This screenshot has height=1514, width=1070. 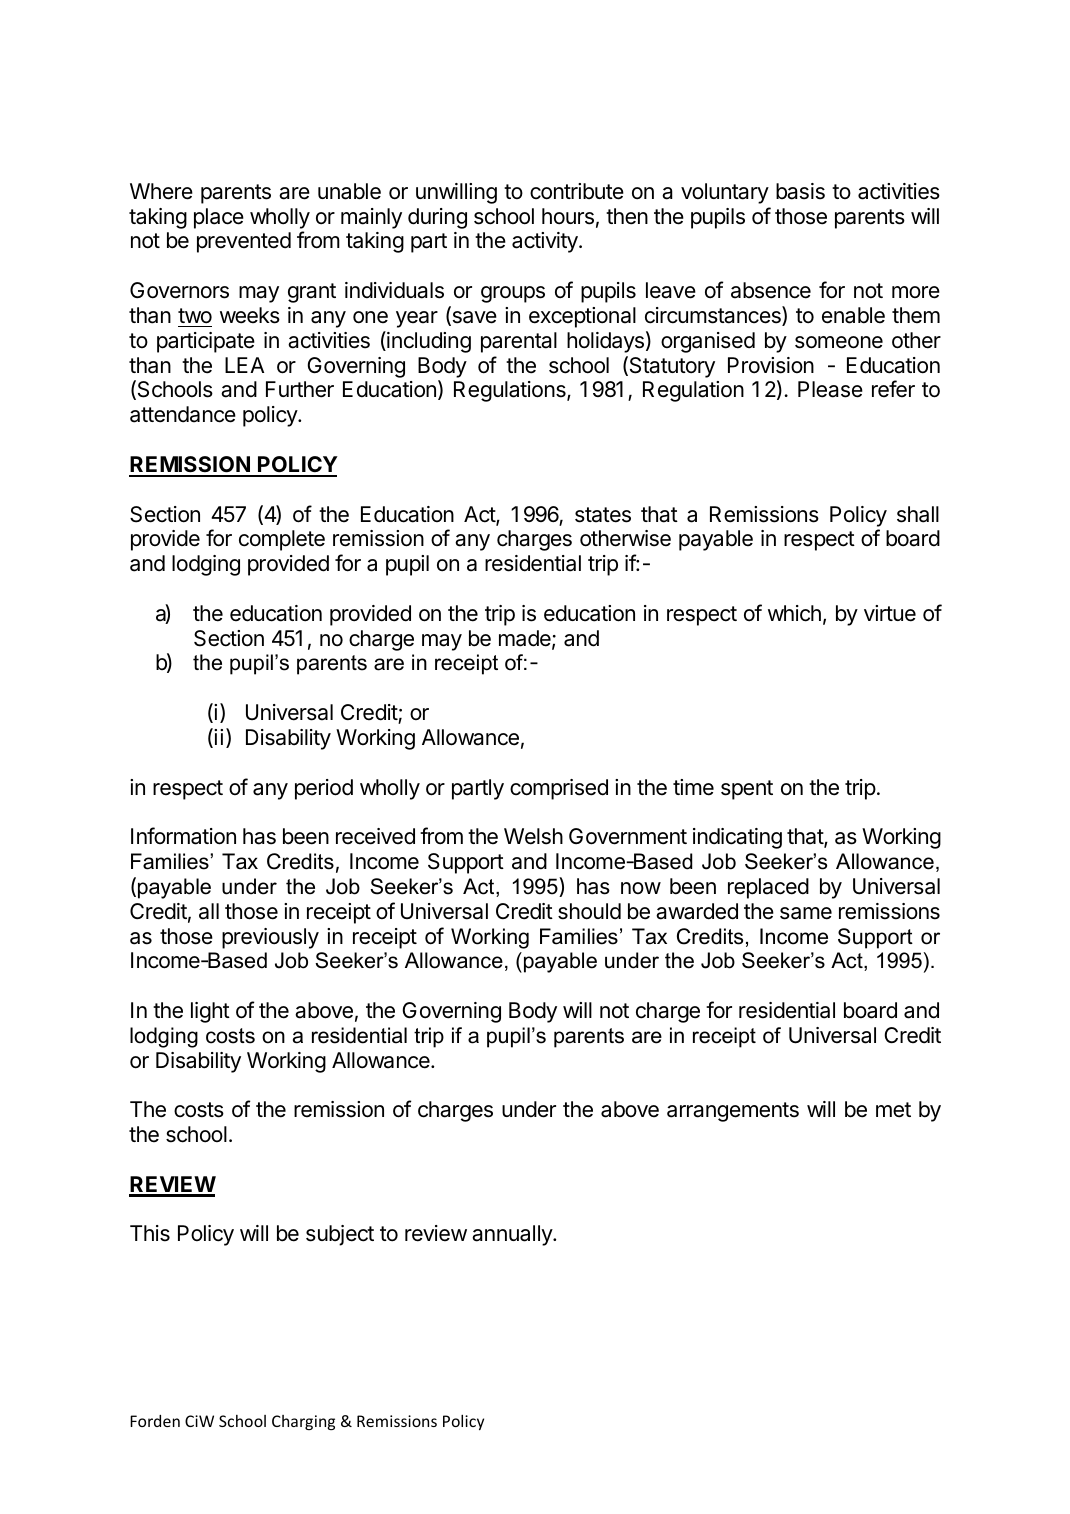 What do you see at coordinates (244, 242) in the screenshot?
I see `prevented` at bounding box center [244, 242].
